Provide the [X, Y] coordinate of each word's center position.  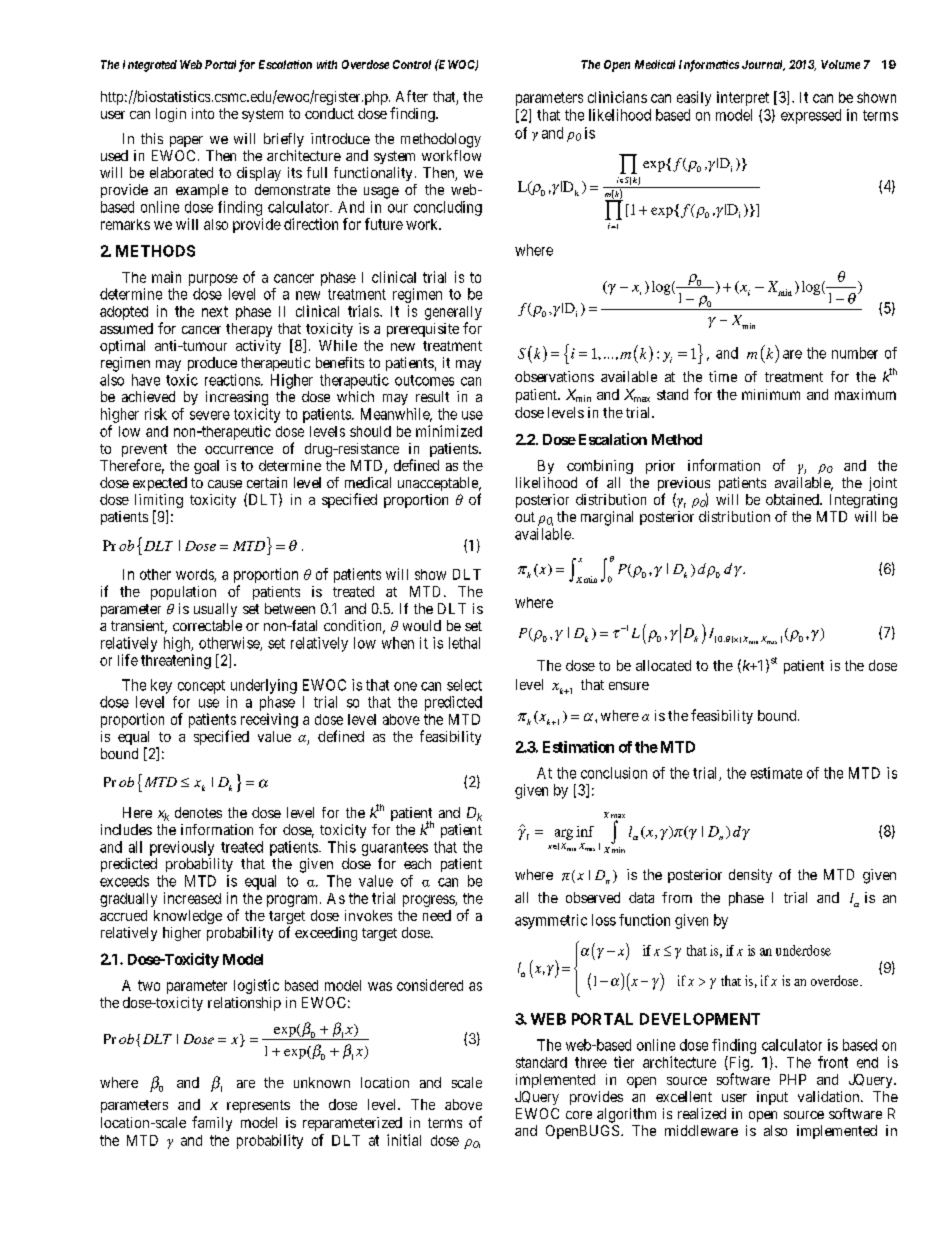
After [412, 96]
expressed [811, 116]
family [212, 1123]
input [772, 1098]
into [203, 113]
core [579, 1115]
